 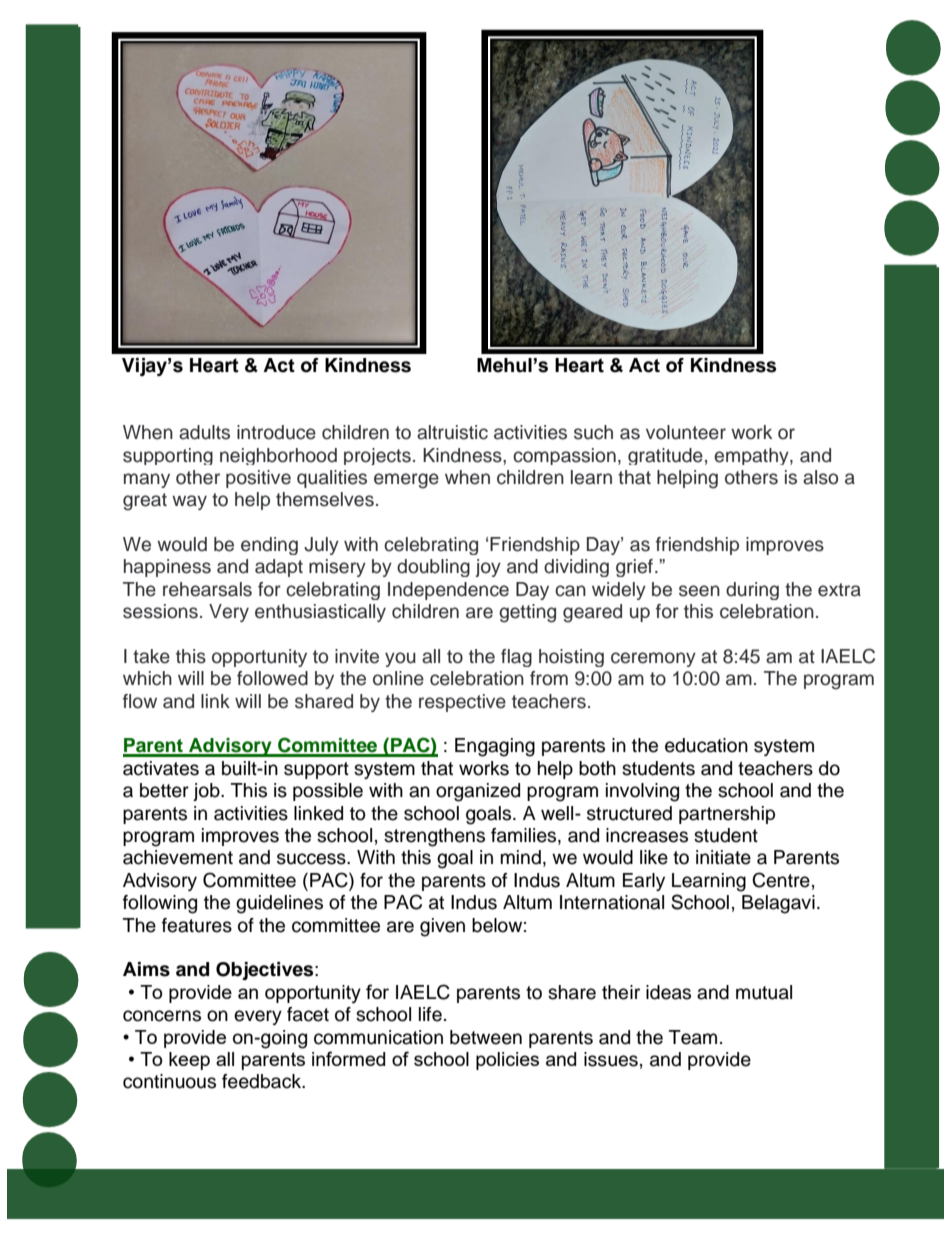 What do you see at coordinates (204, 432) in the screenshot?
I see `adults` at bounding box center [204, 432].
